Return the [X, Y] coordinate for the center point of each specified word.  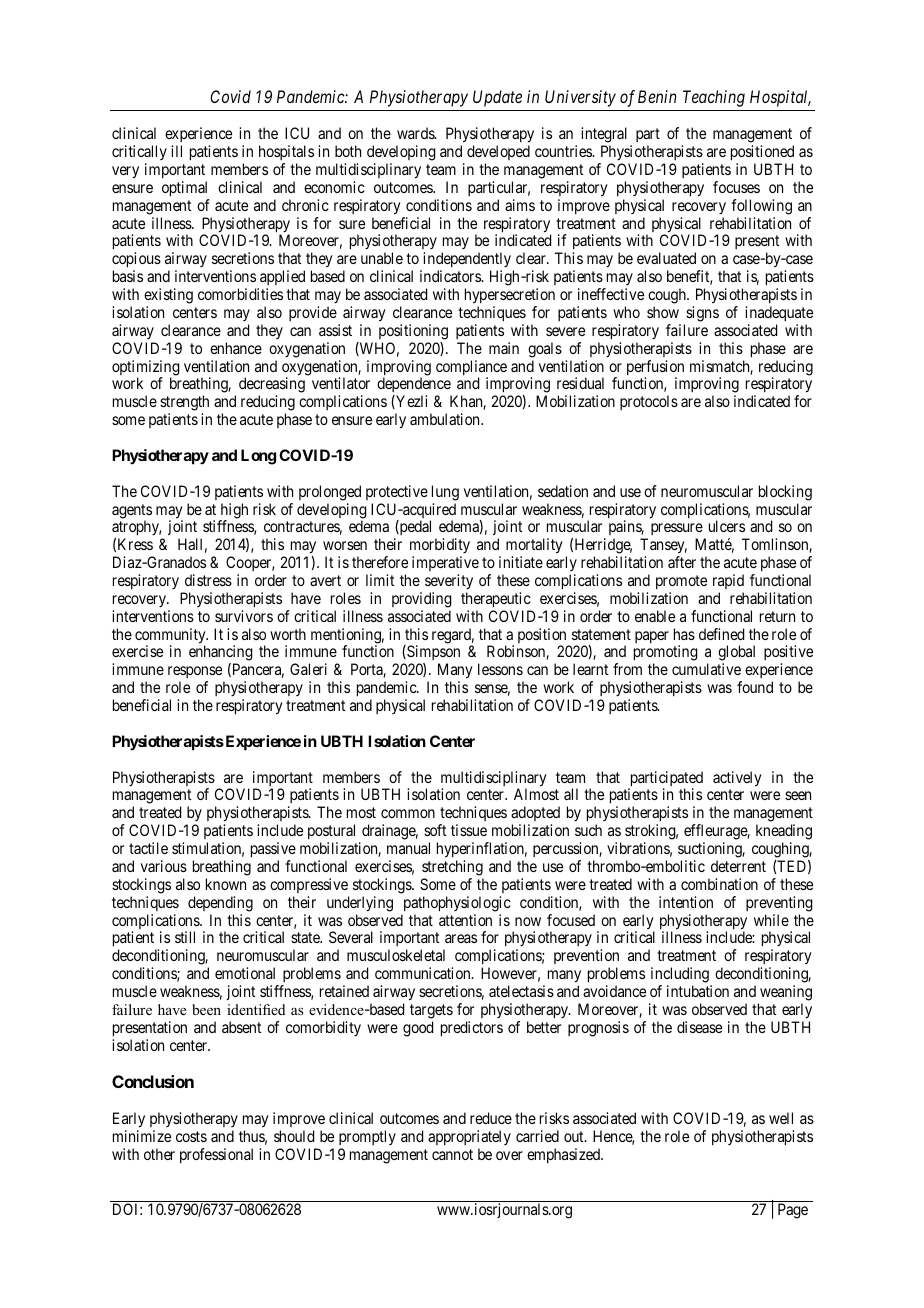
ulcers [727, 526]
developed [498, 154]
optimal [184, 189]
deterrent [738, 866]
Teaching [714, 98]
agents [132, 512]
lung [445, 493]
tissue [469, 830]
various [164, 866]
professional [216, 1155]
